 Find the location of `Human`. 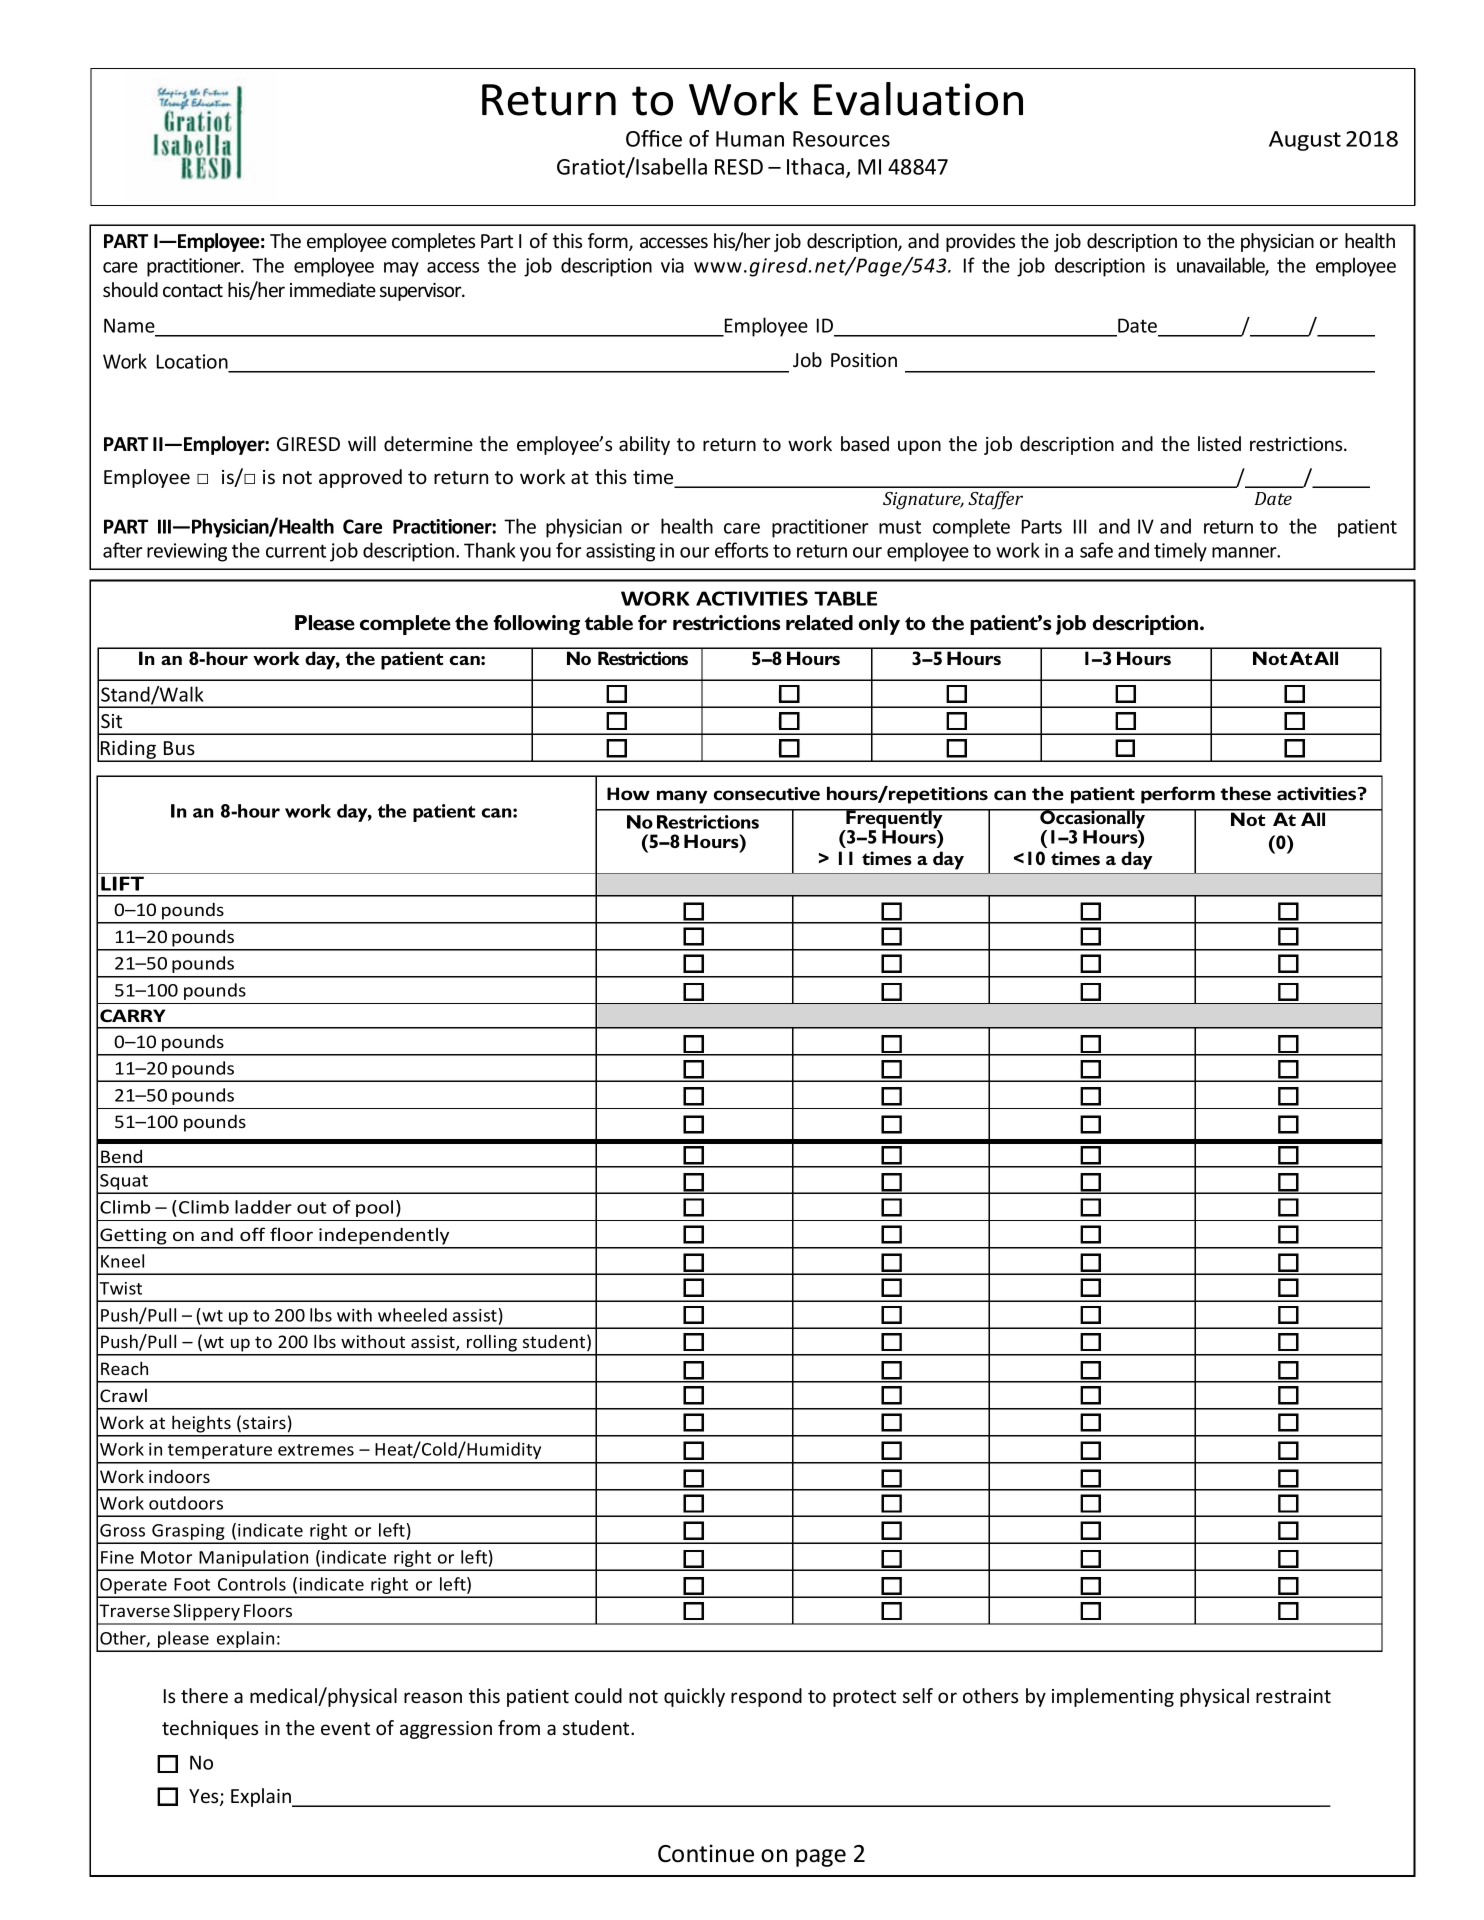

Human is located at coordinates (750, 139).
